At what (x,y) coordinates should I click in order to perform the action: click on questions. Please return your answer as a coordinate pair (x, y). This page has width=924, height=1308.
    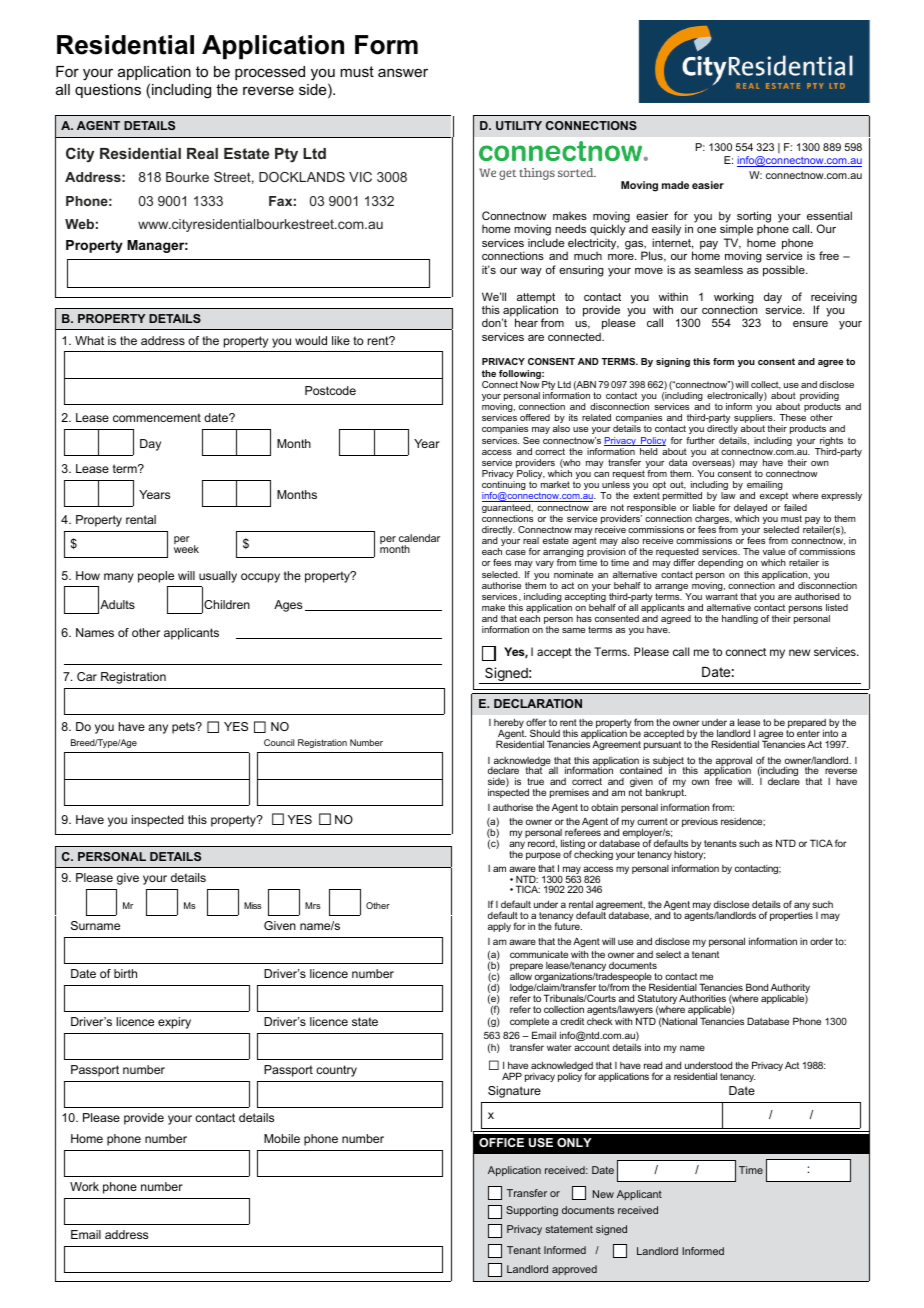
    Looking at the image, I should click on (108, 91).
